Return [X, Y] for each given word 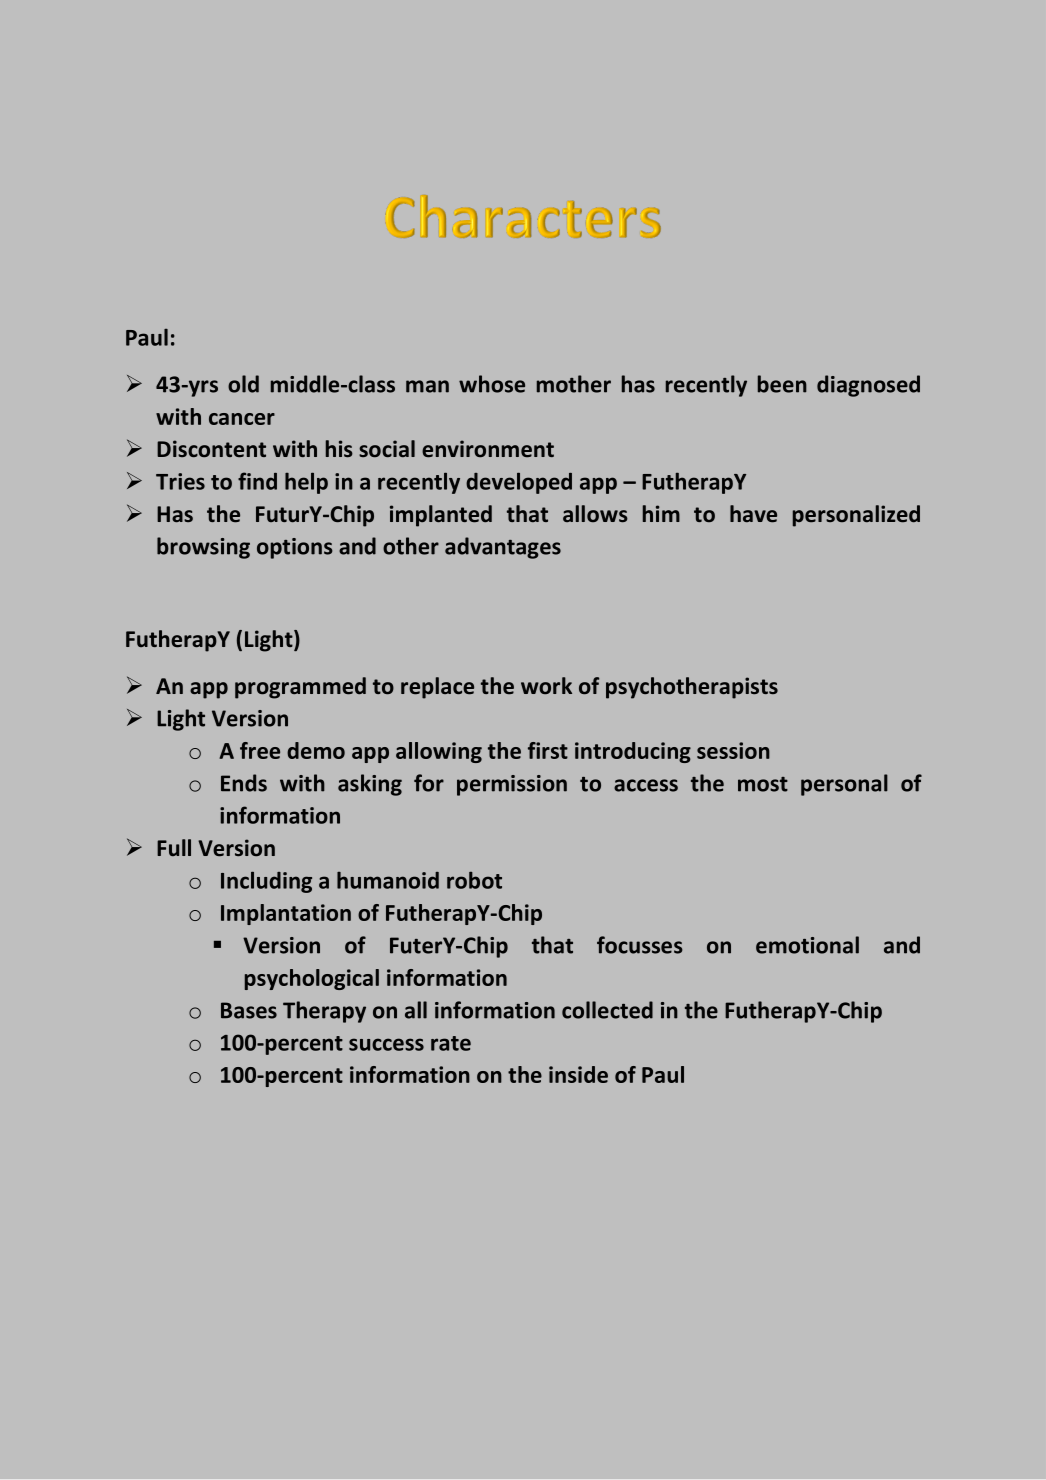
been [782, 384]
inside [578, 1074]
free [260, 750]
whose [492, 384]
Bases [249, 1010]
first [548, 750]
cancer [242, 419]
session [733, 750]
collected [607, 1010]
